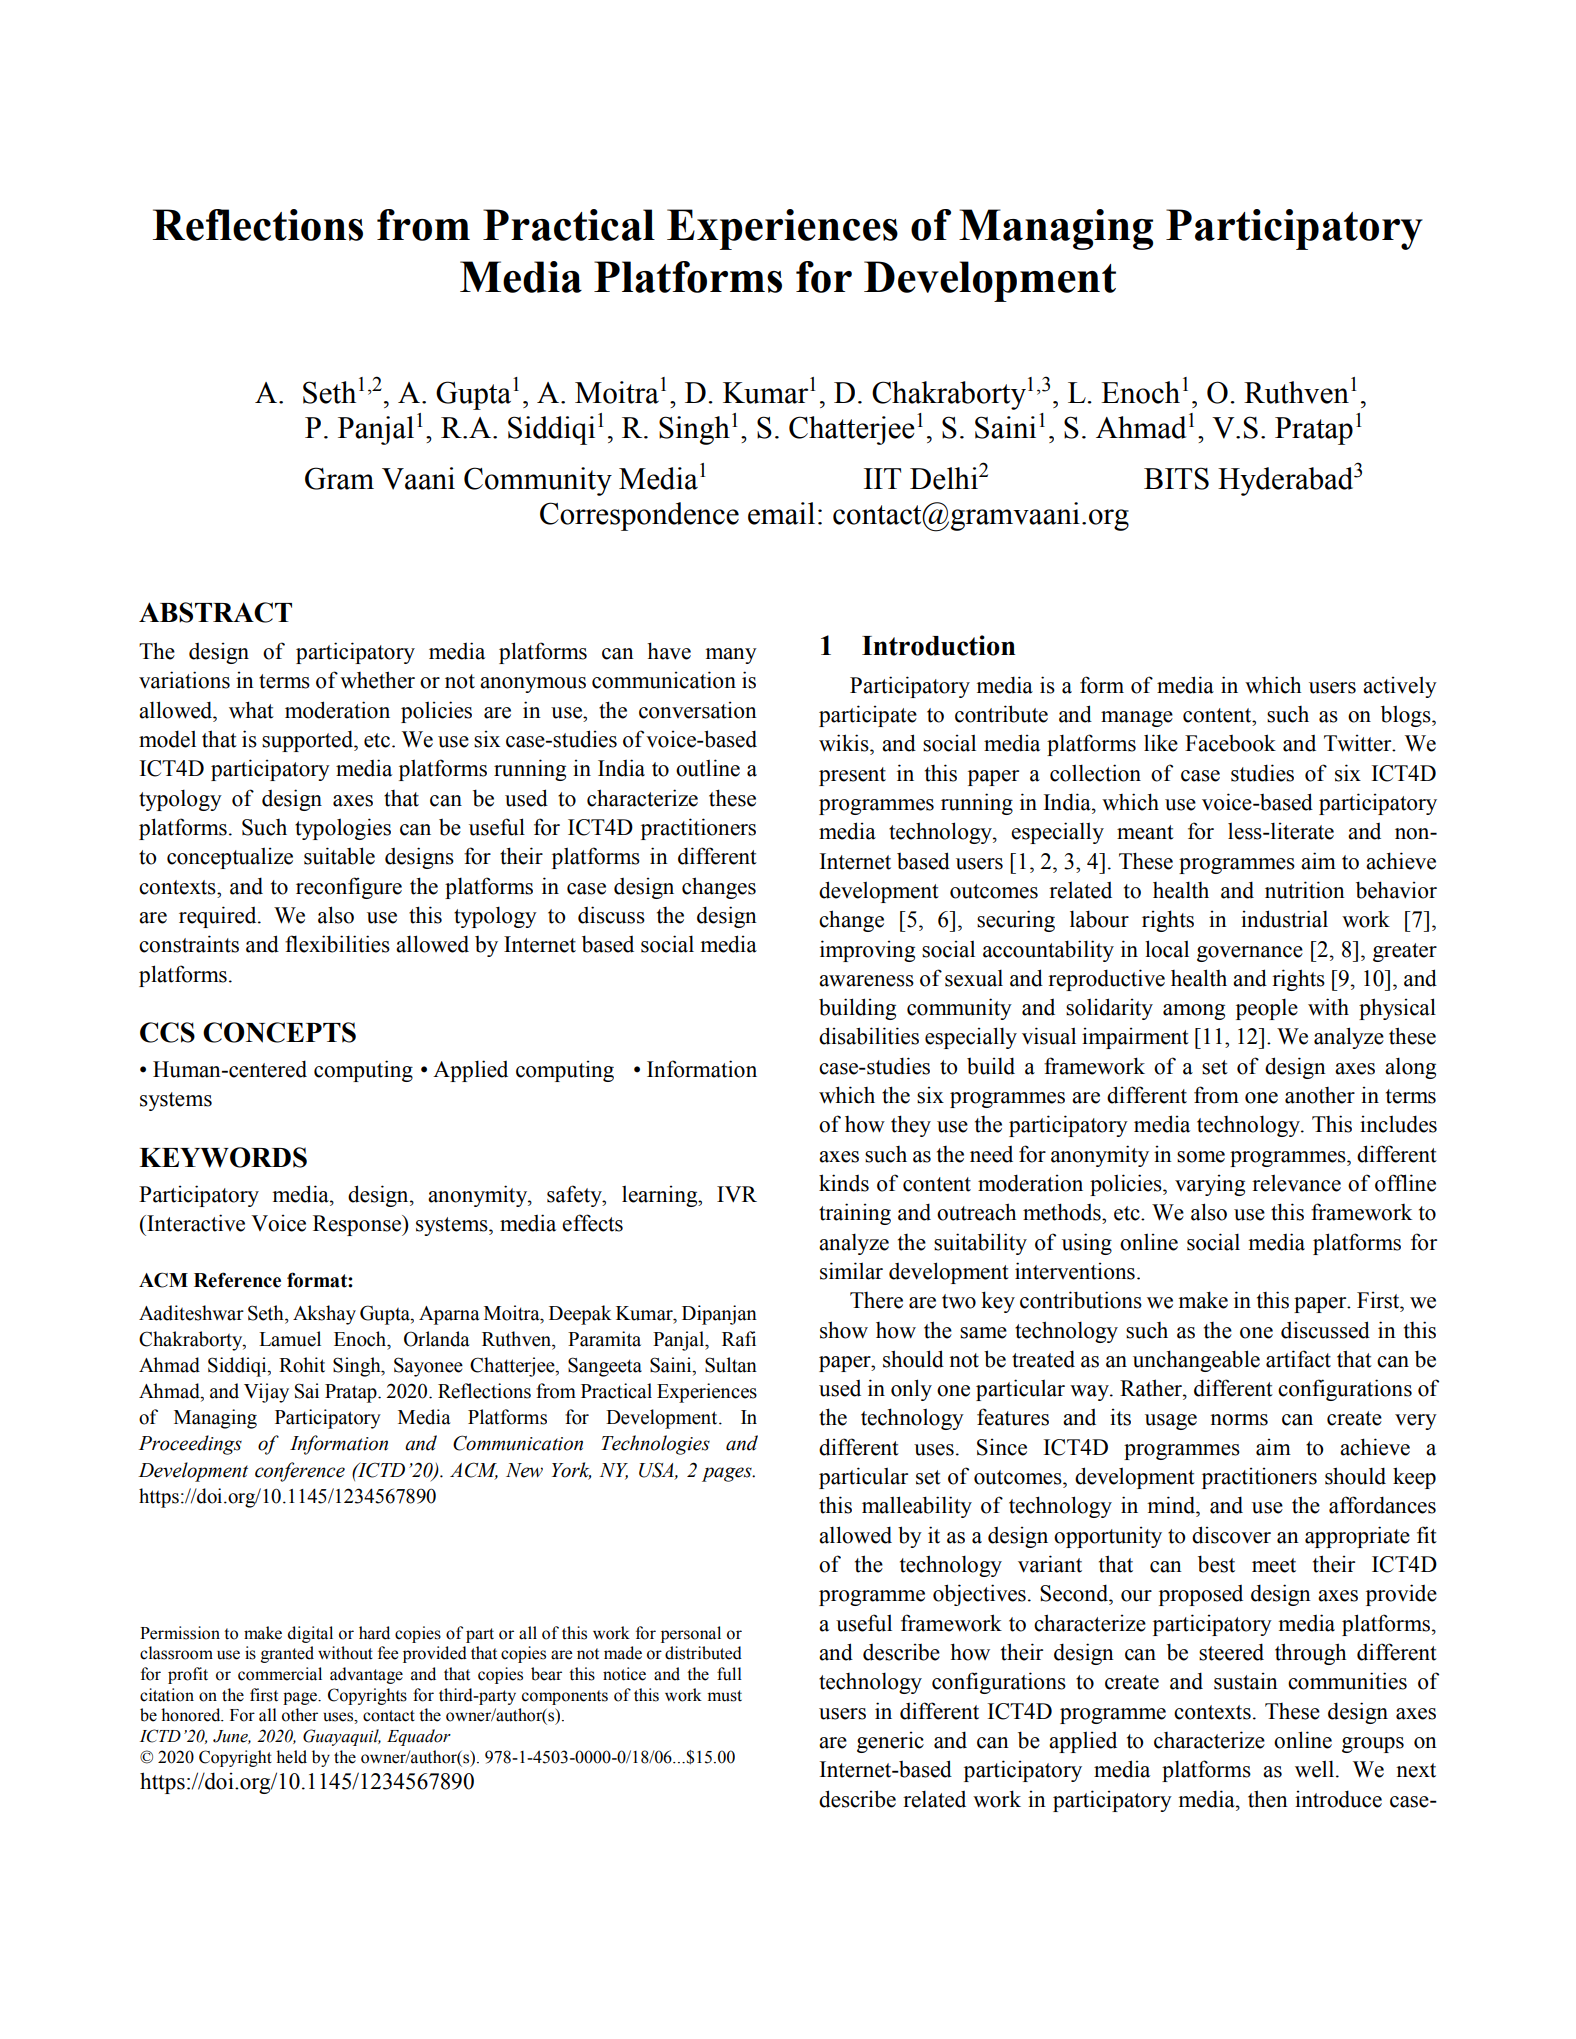 The height and width of the screenshot is (2039, 1576). I want to click on typologies, so click(343, 829).
